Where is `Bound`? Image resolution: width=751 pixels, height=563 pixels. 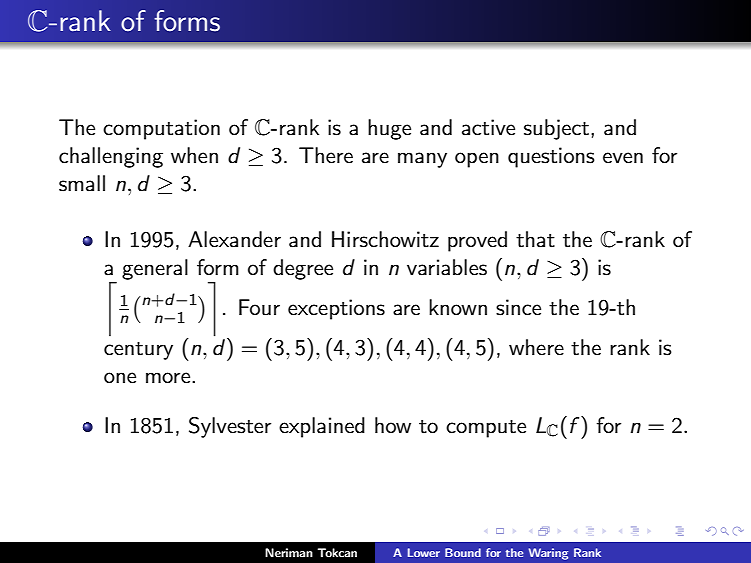 Bound is located at coordinates (463, 552).
